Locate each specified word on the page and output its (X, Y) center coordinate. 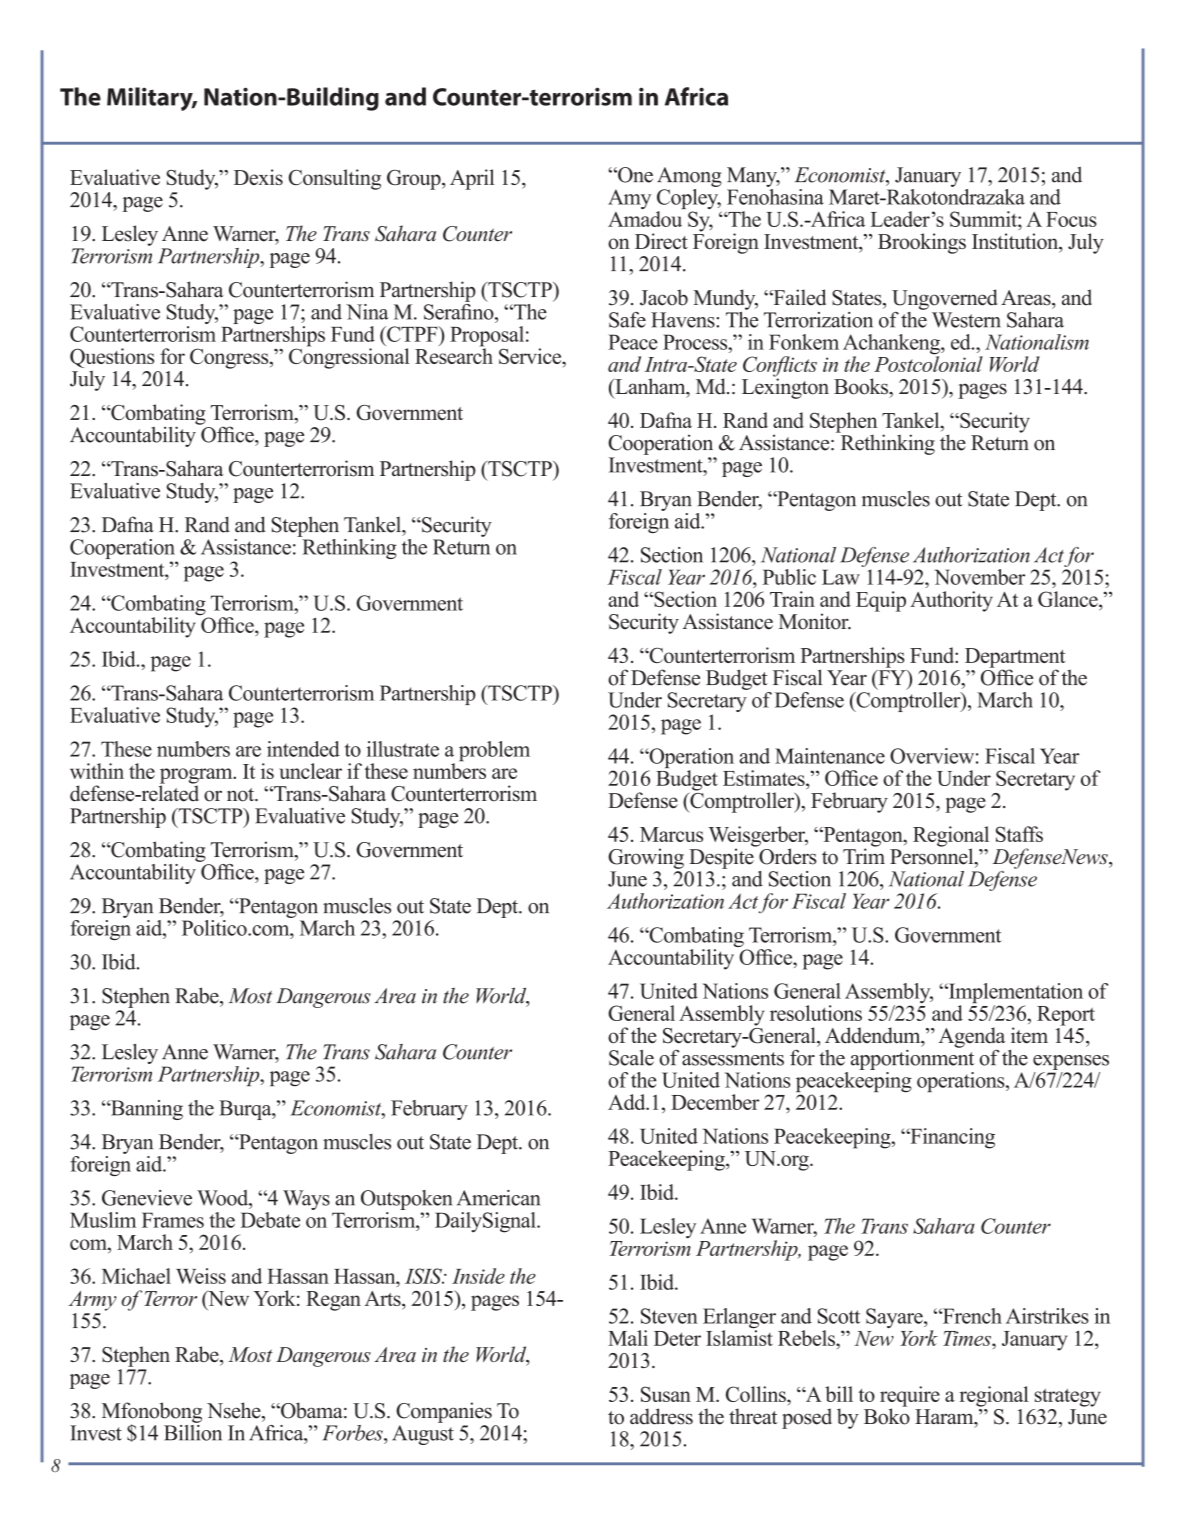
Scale (631, 1058)
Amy (629, 199)
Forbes (353, 1433)
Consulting (335, 179)
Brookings (922, 243)
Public (789, 577)
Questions (112, 359)
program (197, 777)
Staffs (1019, 834)
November (980, 577)
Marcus (671, 834)
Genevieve (147, 1198)
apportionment (912, 1058)
